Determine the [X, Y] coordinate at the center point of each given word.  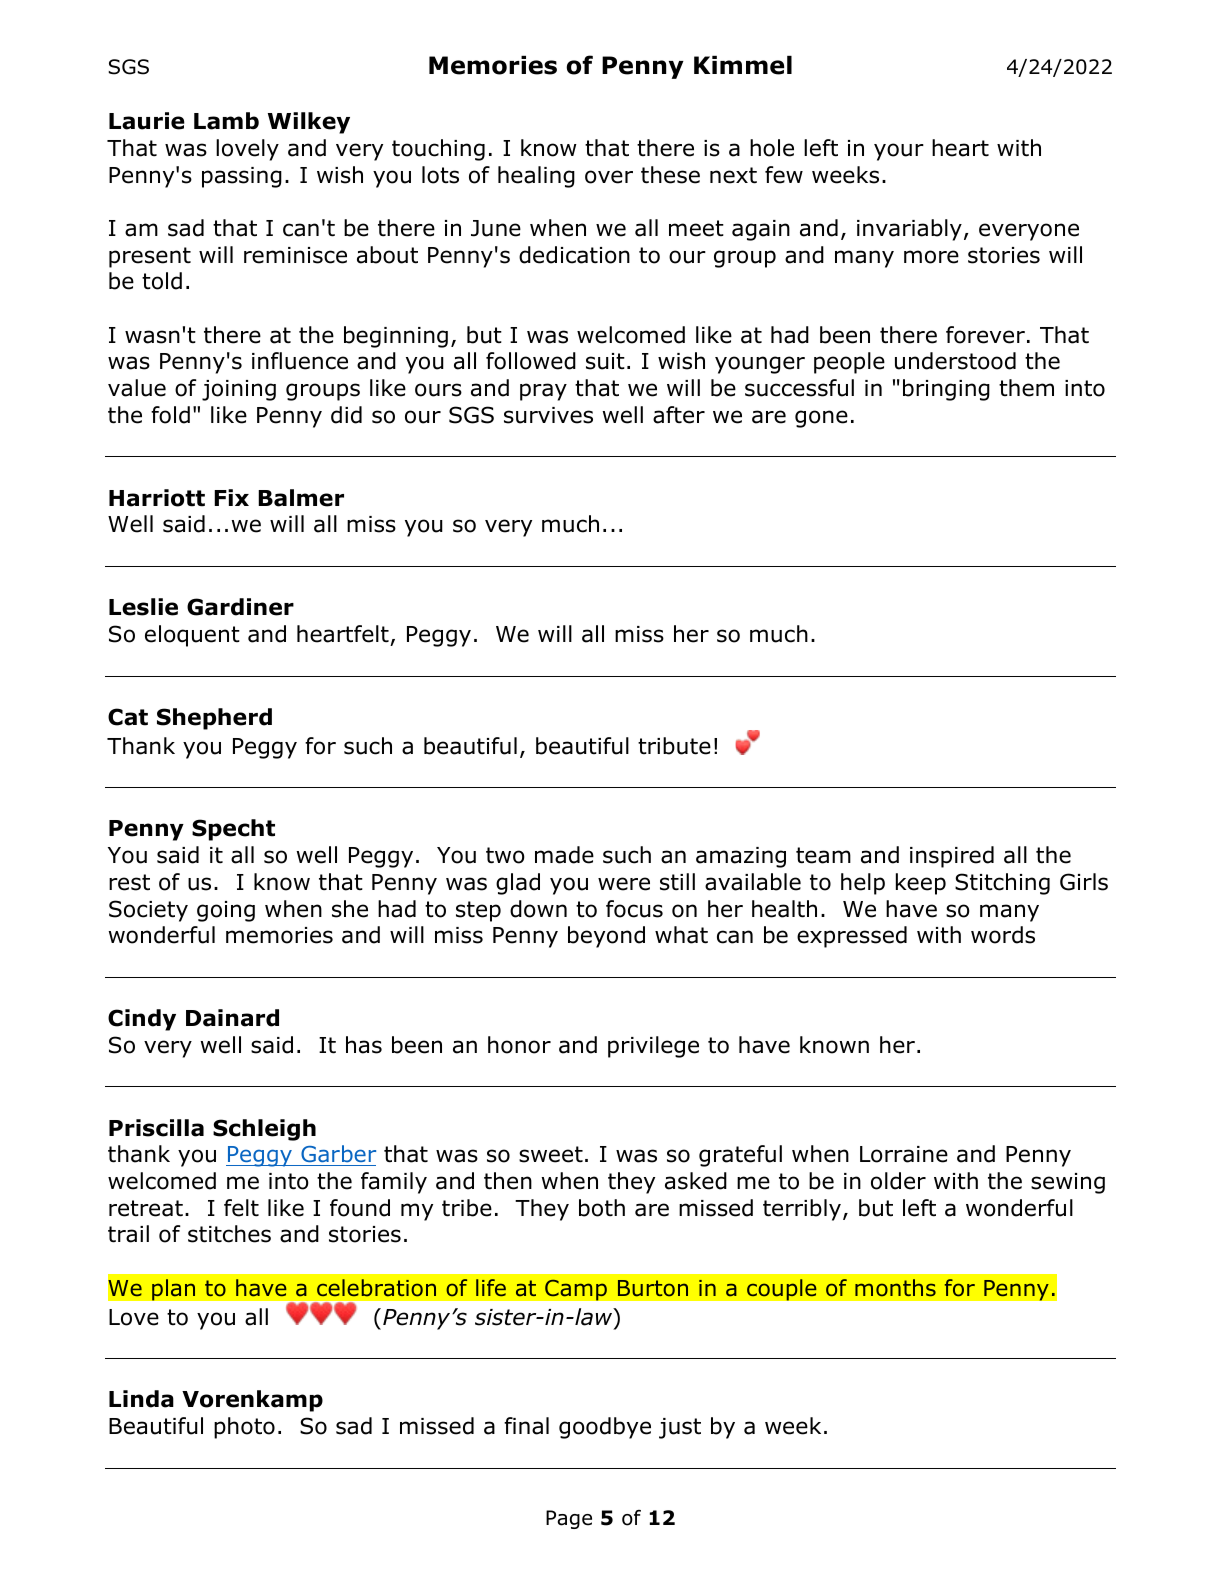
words [1003, 935]
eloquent [192, 636]
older [898, 1181]
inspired [952, 857]
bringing [946, 390]
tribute [674, 746]
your [899, 152]
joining [239, 390]
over [609, 177]
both [602, 1208]
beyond [606, 937]
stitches [229, 1234]
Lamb [226, 121]
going [226, 911]
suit [605, 361]
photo [244, 1428]
